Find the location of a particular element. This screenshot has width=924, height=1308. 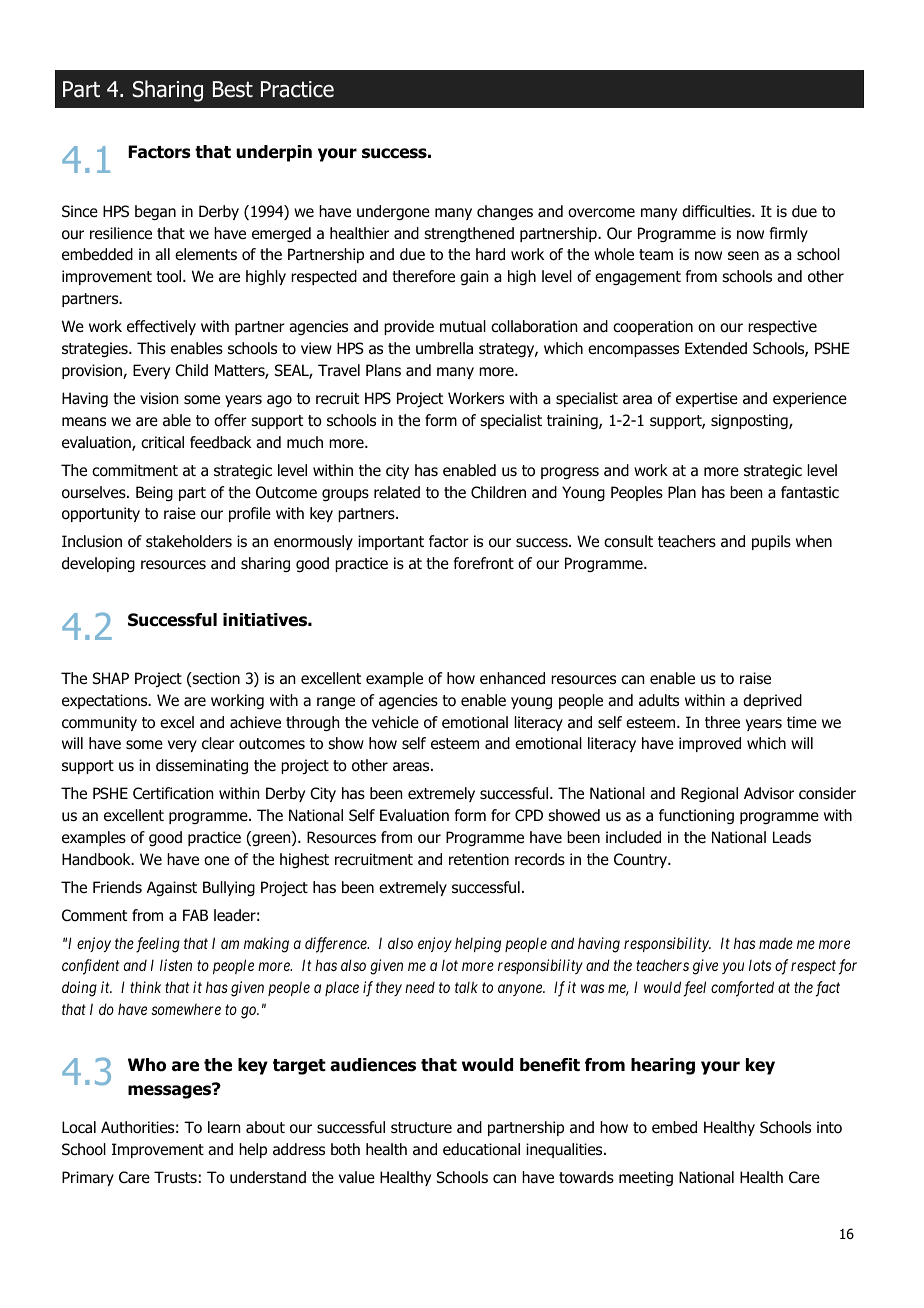

making is located at coordinates (266, 945).
